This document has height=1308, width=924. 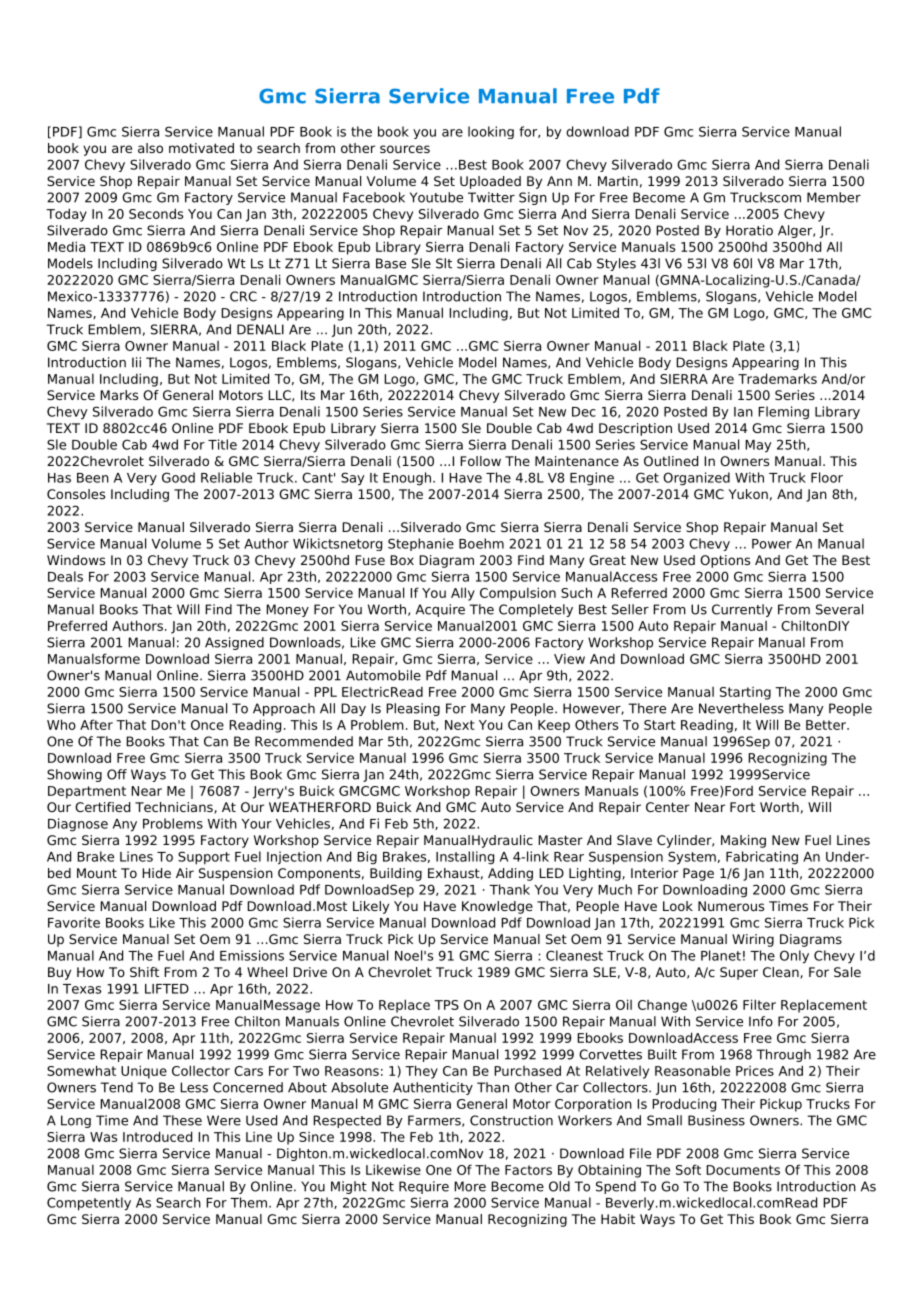 What do you see at coordinates (743, 1170) in the document?
I see `Documents` at bounding box center [743, 1170].
